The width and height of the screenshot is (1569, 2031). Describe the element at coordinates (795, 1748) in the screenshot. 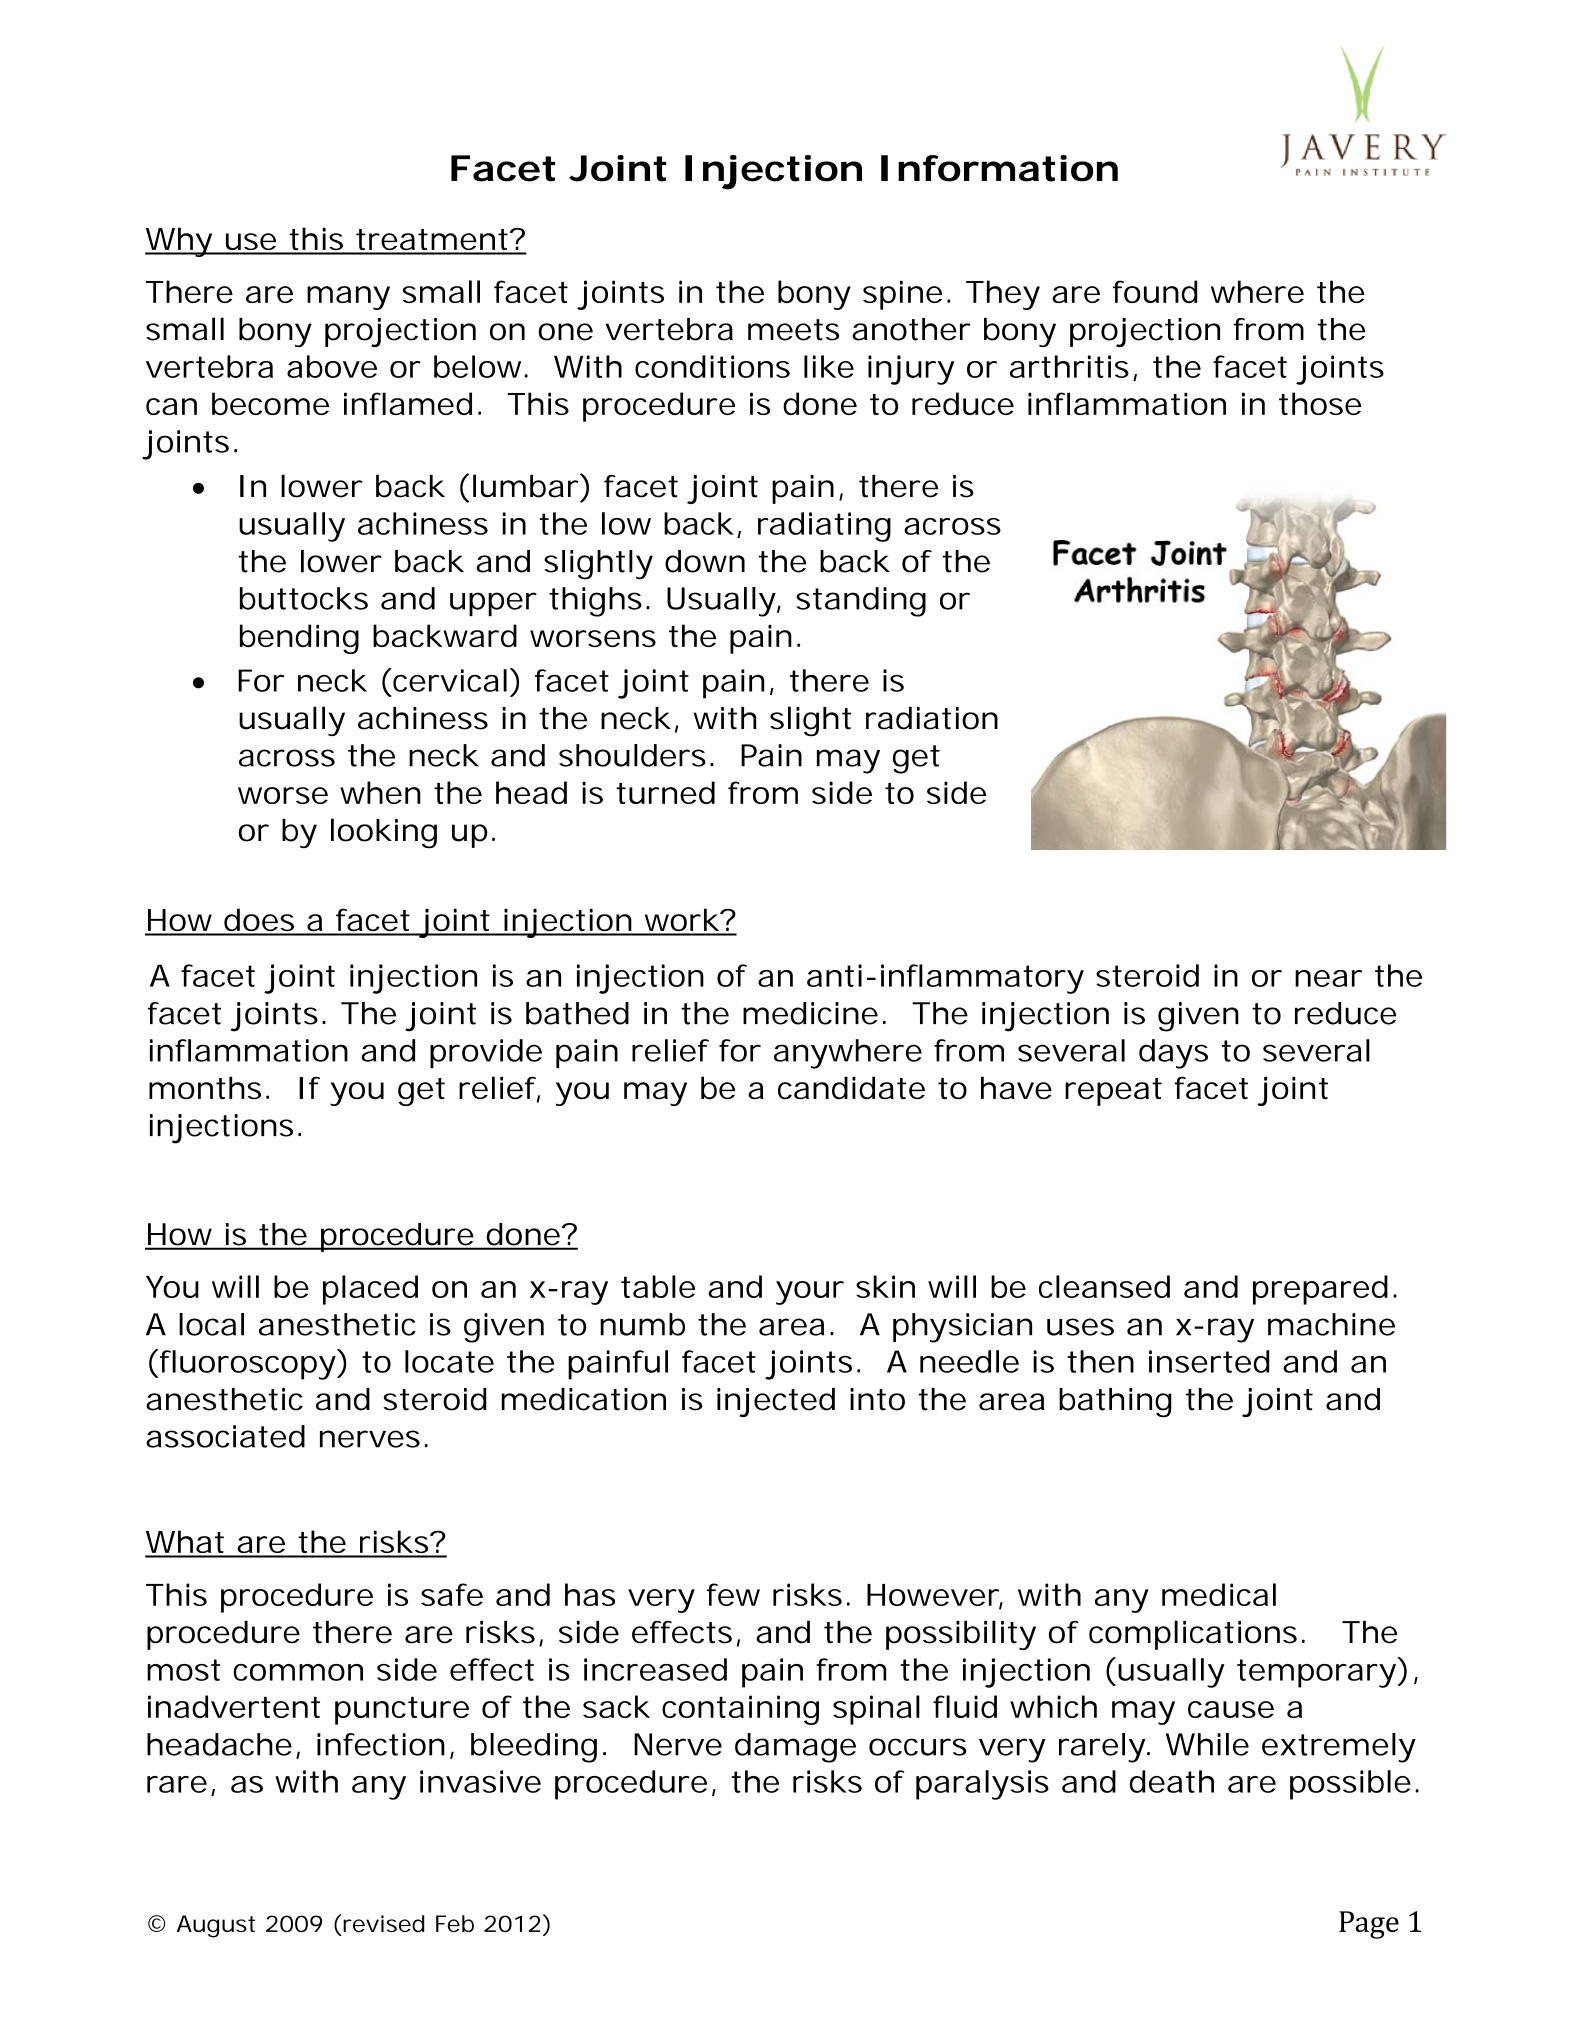

I see `damage` at that location.
